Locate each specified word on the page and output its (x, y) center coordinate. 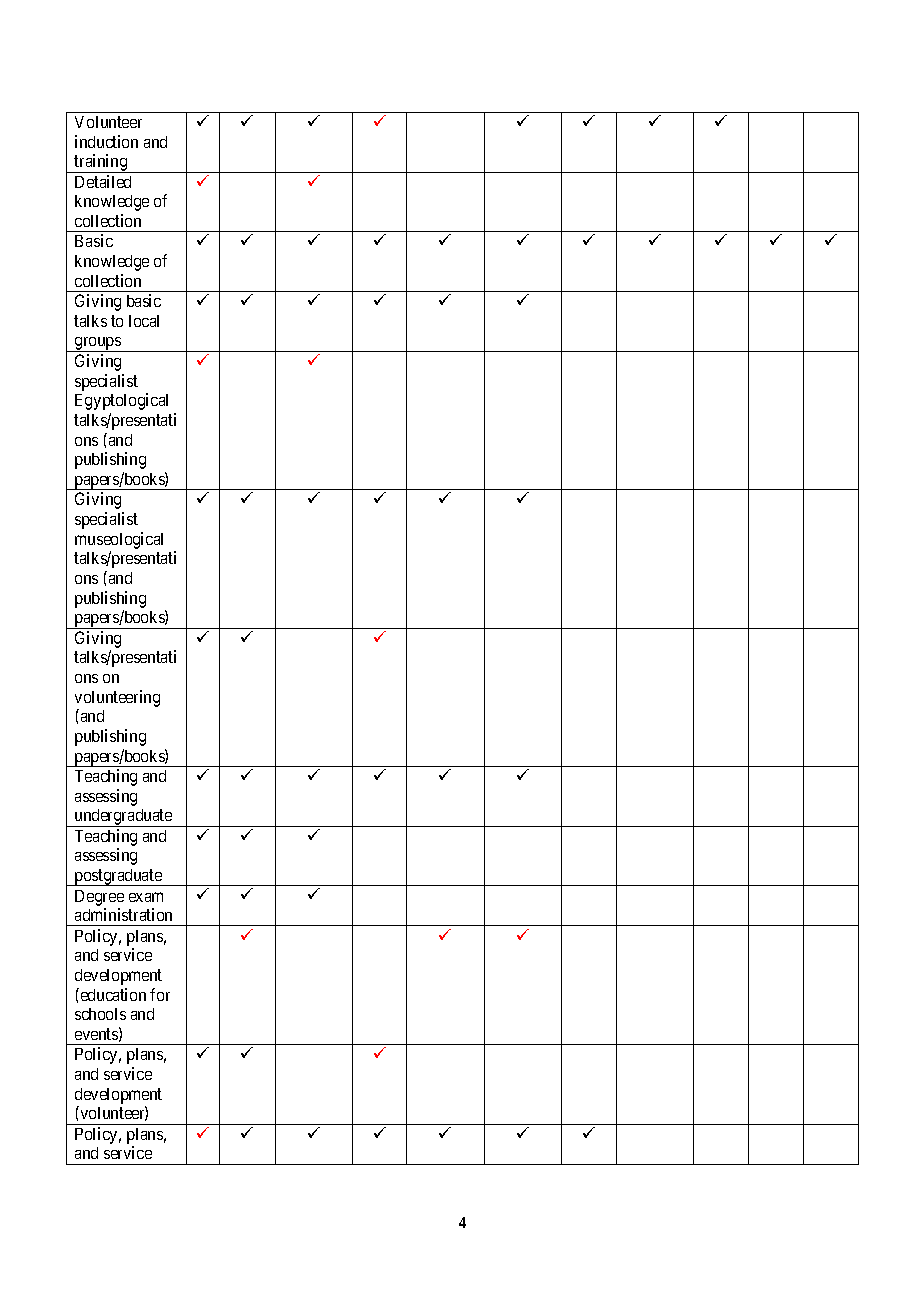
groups (98, 344)
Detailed (103, 181)
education (112, 994)
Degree (99, 898)
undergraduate (123, 818)
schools (100, 1014)
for (160, 994)
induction (106, 141)
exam (146, 897)
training (101, 163)
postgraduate (118, 877)
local (144, 321)
